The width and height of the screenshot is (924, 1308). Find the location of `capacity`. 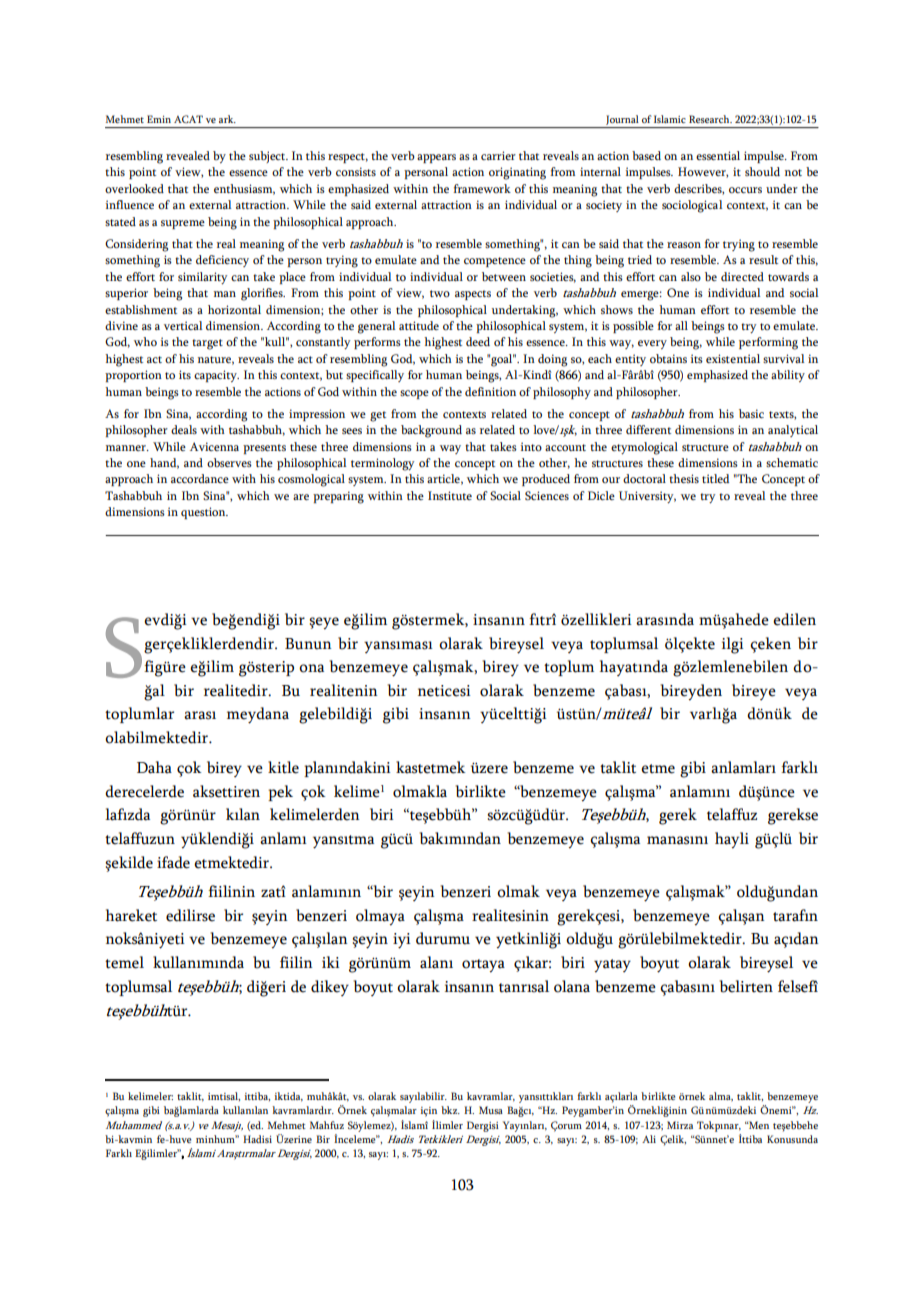

capacity is located at coordinates (216, 376).
